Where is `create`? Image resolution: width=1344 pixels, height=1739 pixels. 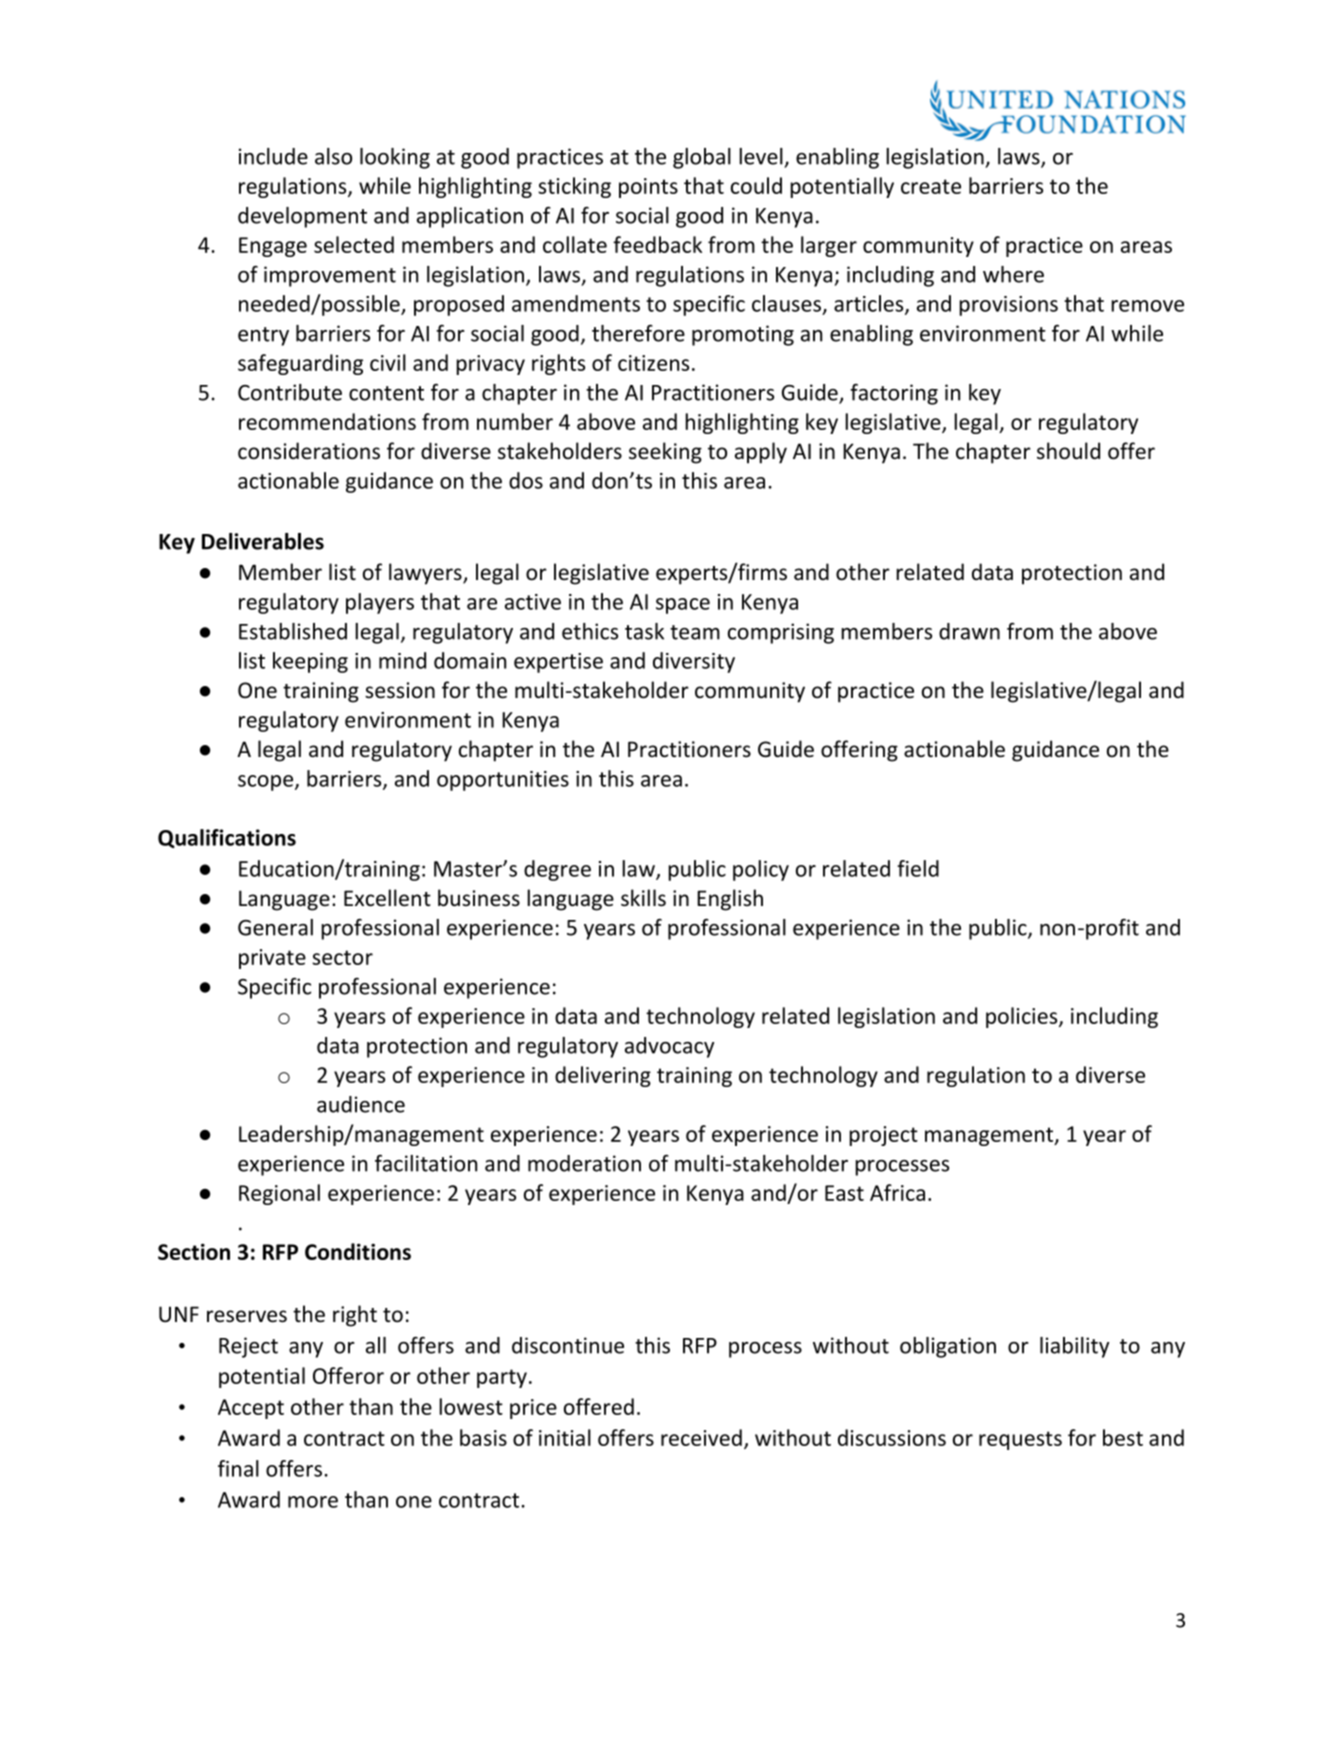
create is located at coordinates (931, 186).
